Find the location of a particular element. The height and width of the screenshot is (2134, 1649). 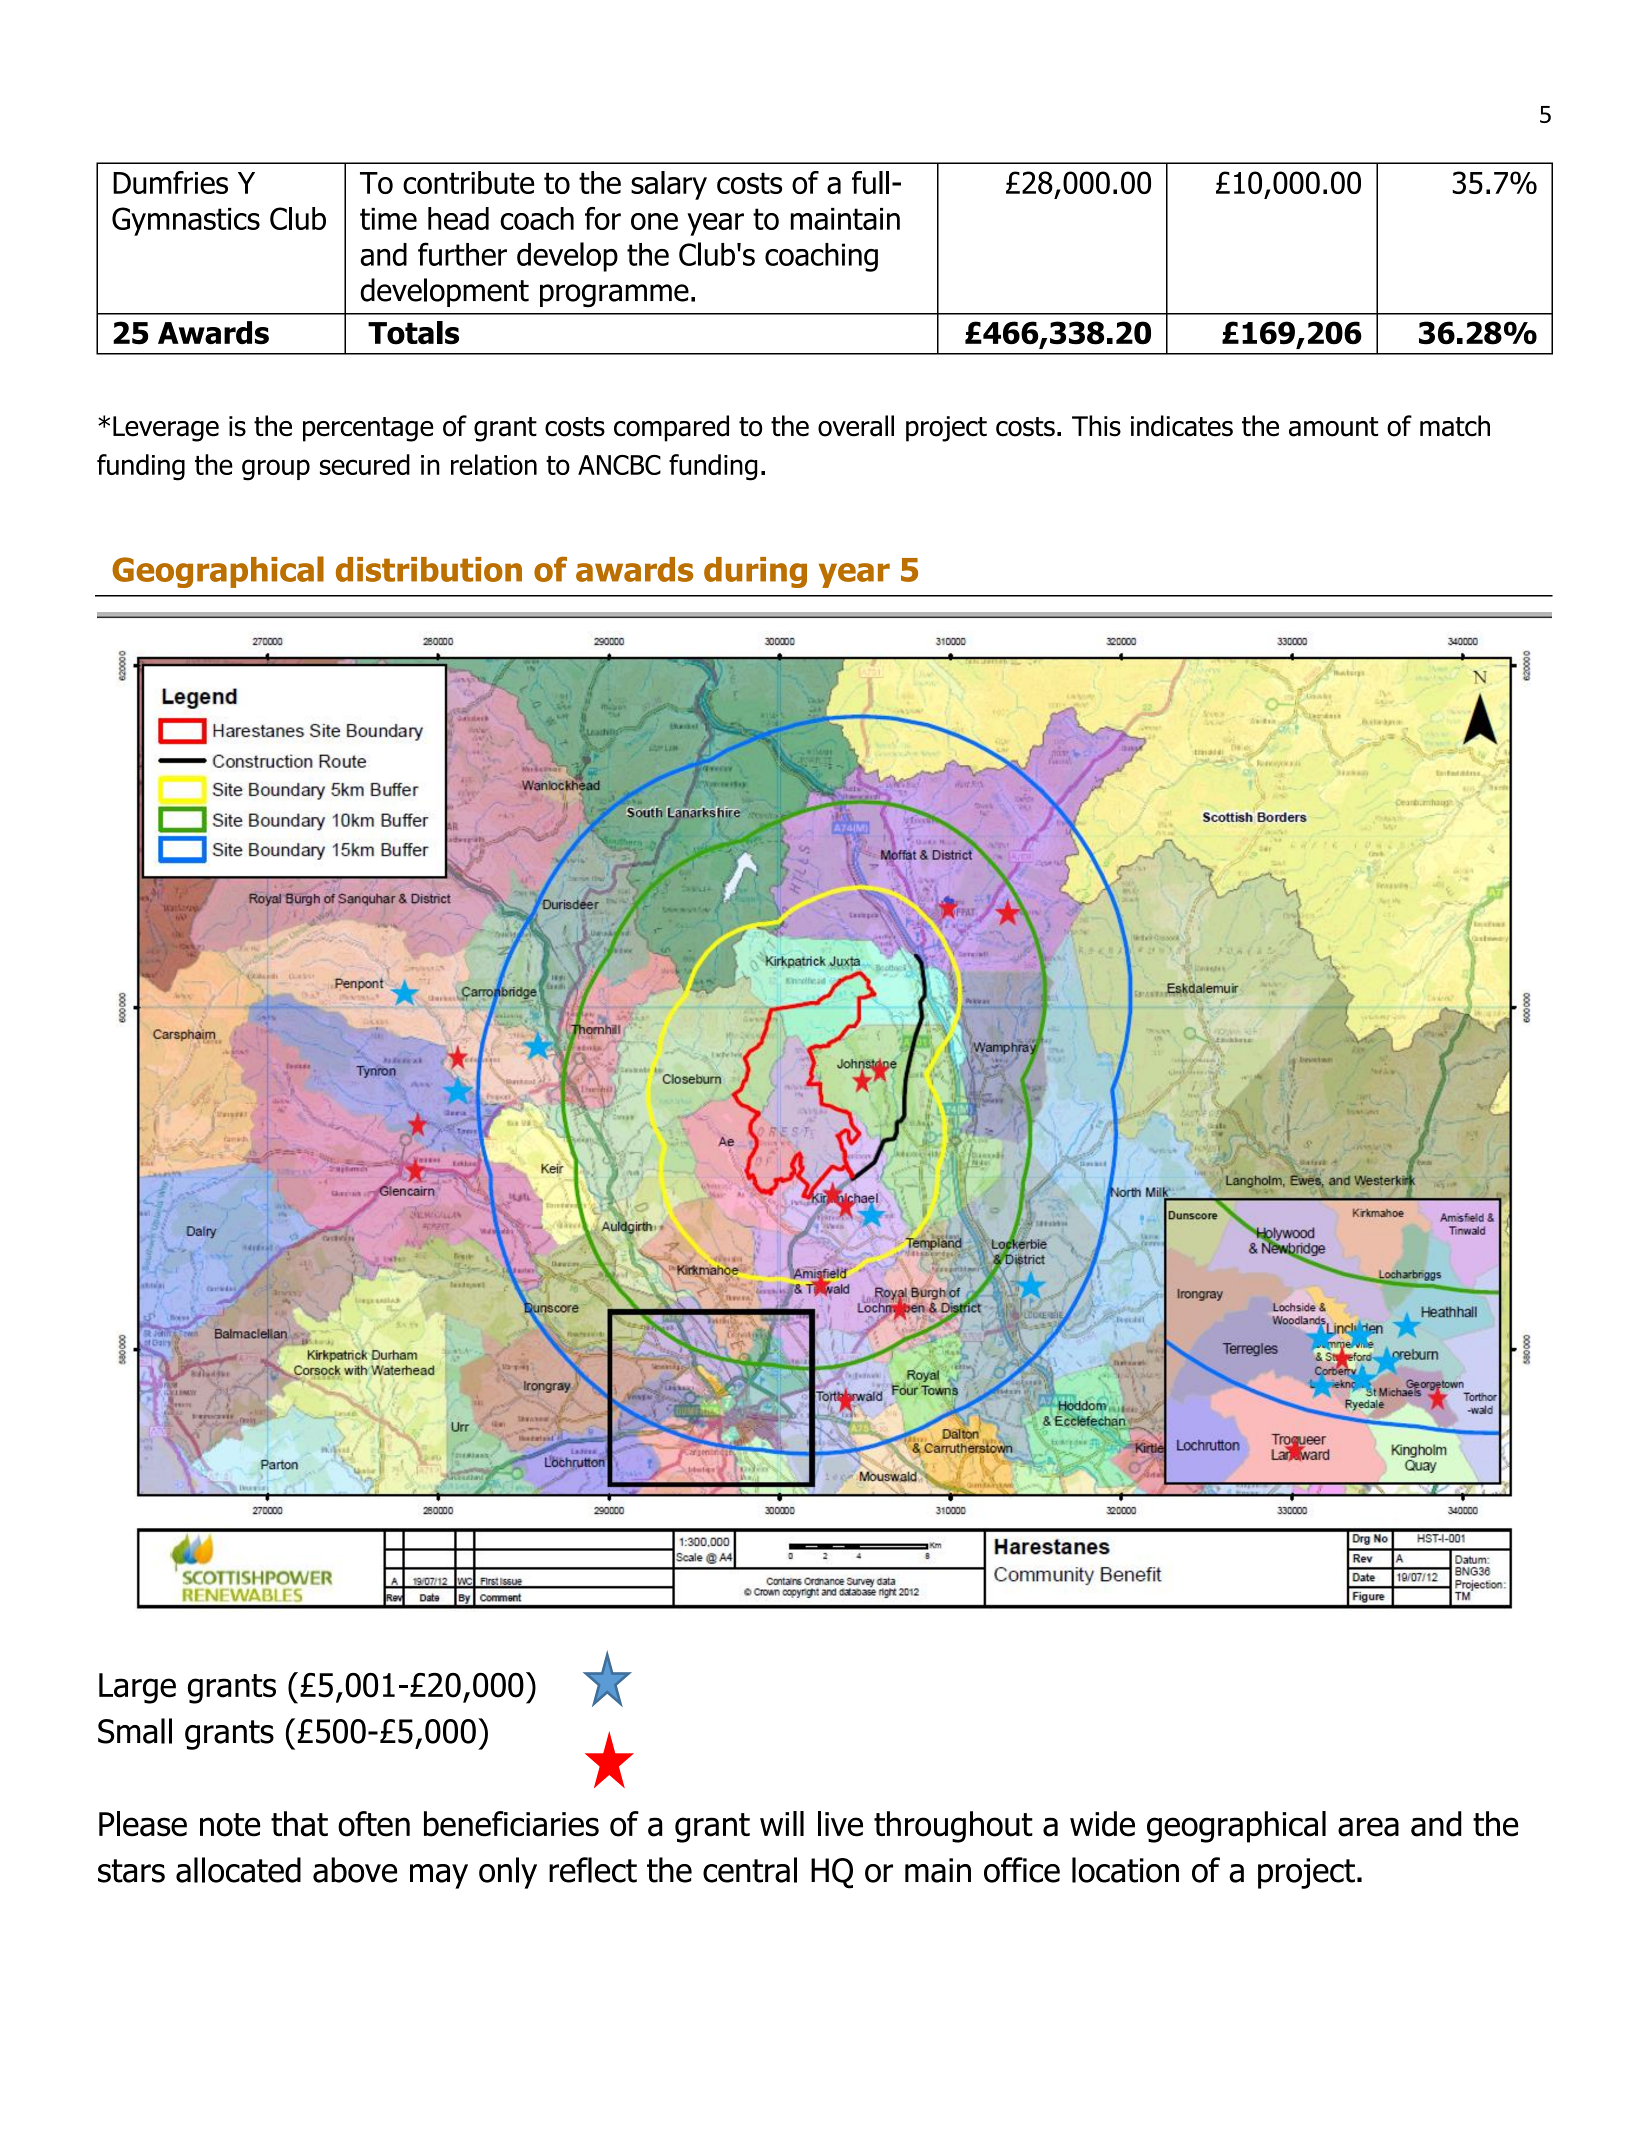

indicates is located at coordinates (1182, 426).
